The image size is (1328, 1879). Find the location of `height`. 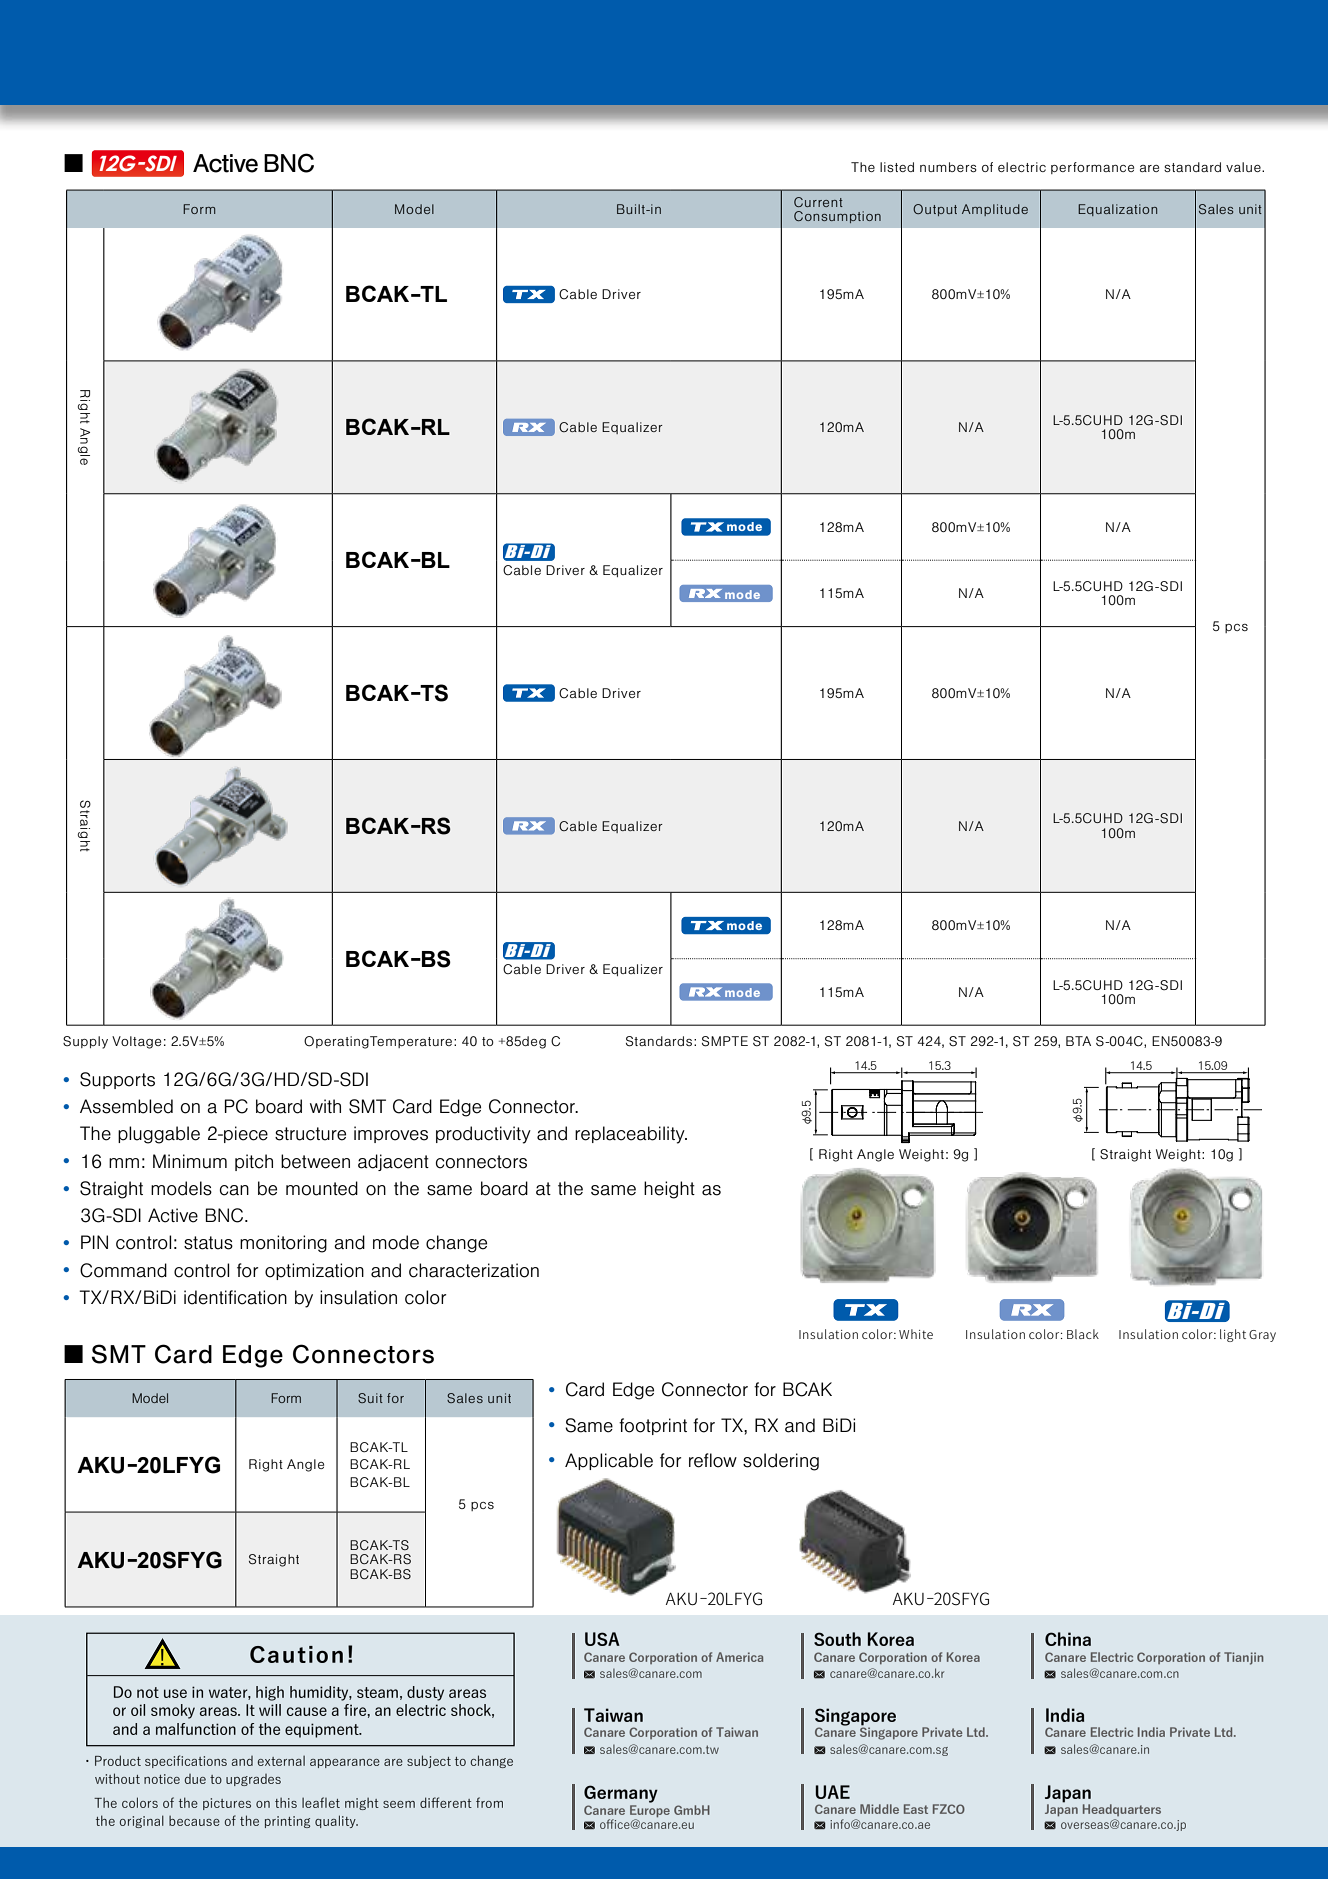

height is located at coordinates (669, 1190).
